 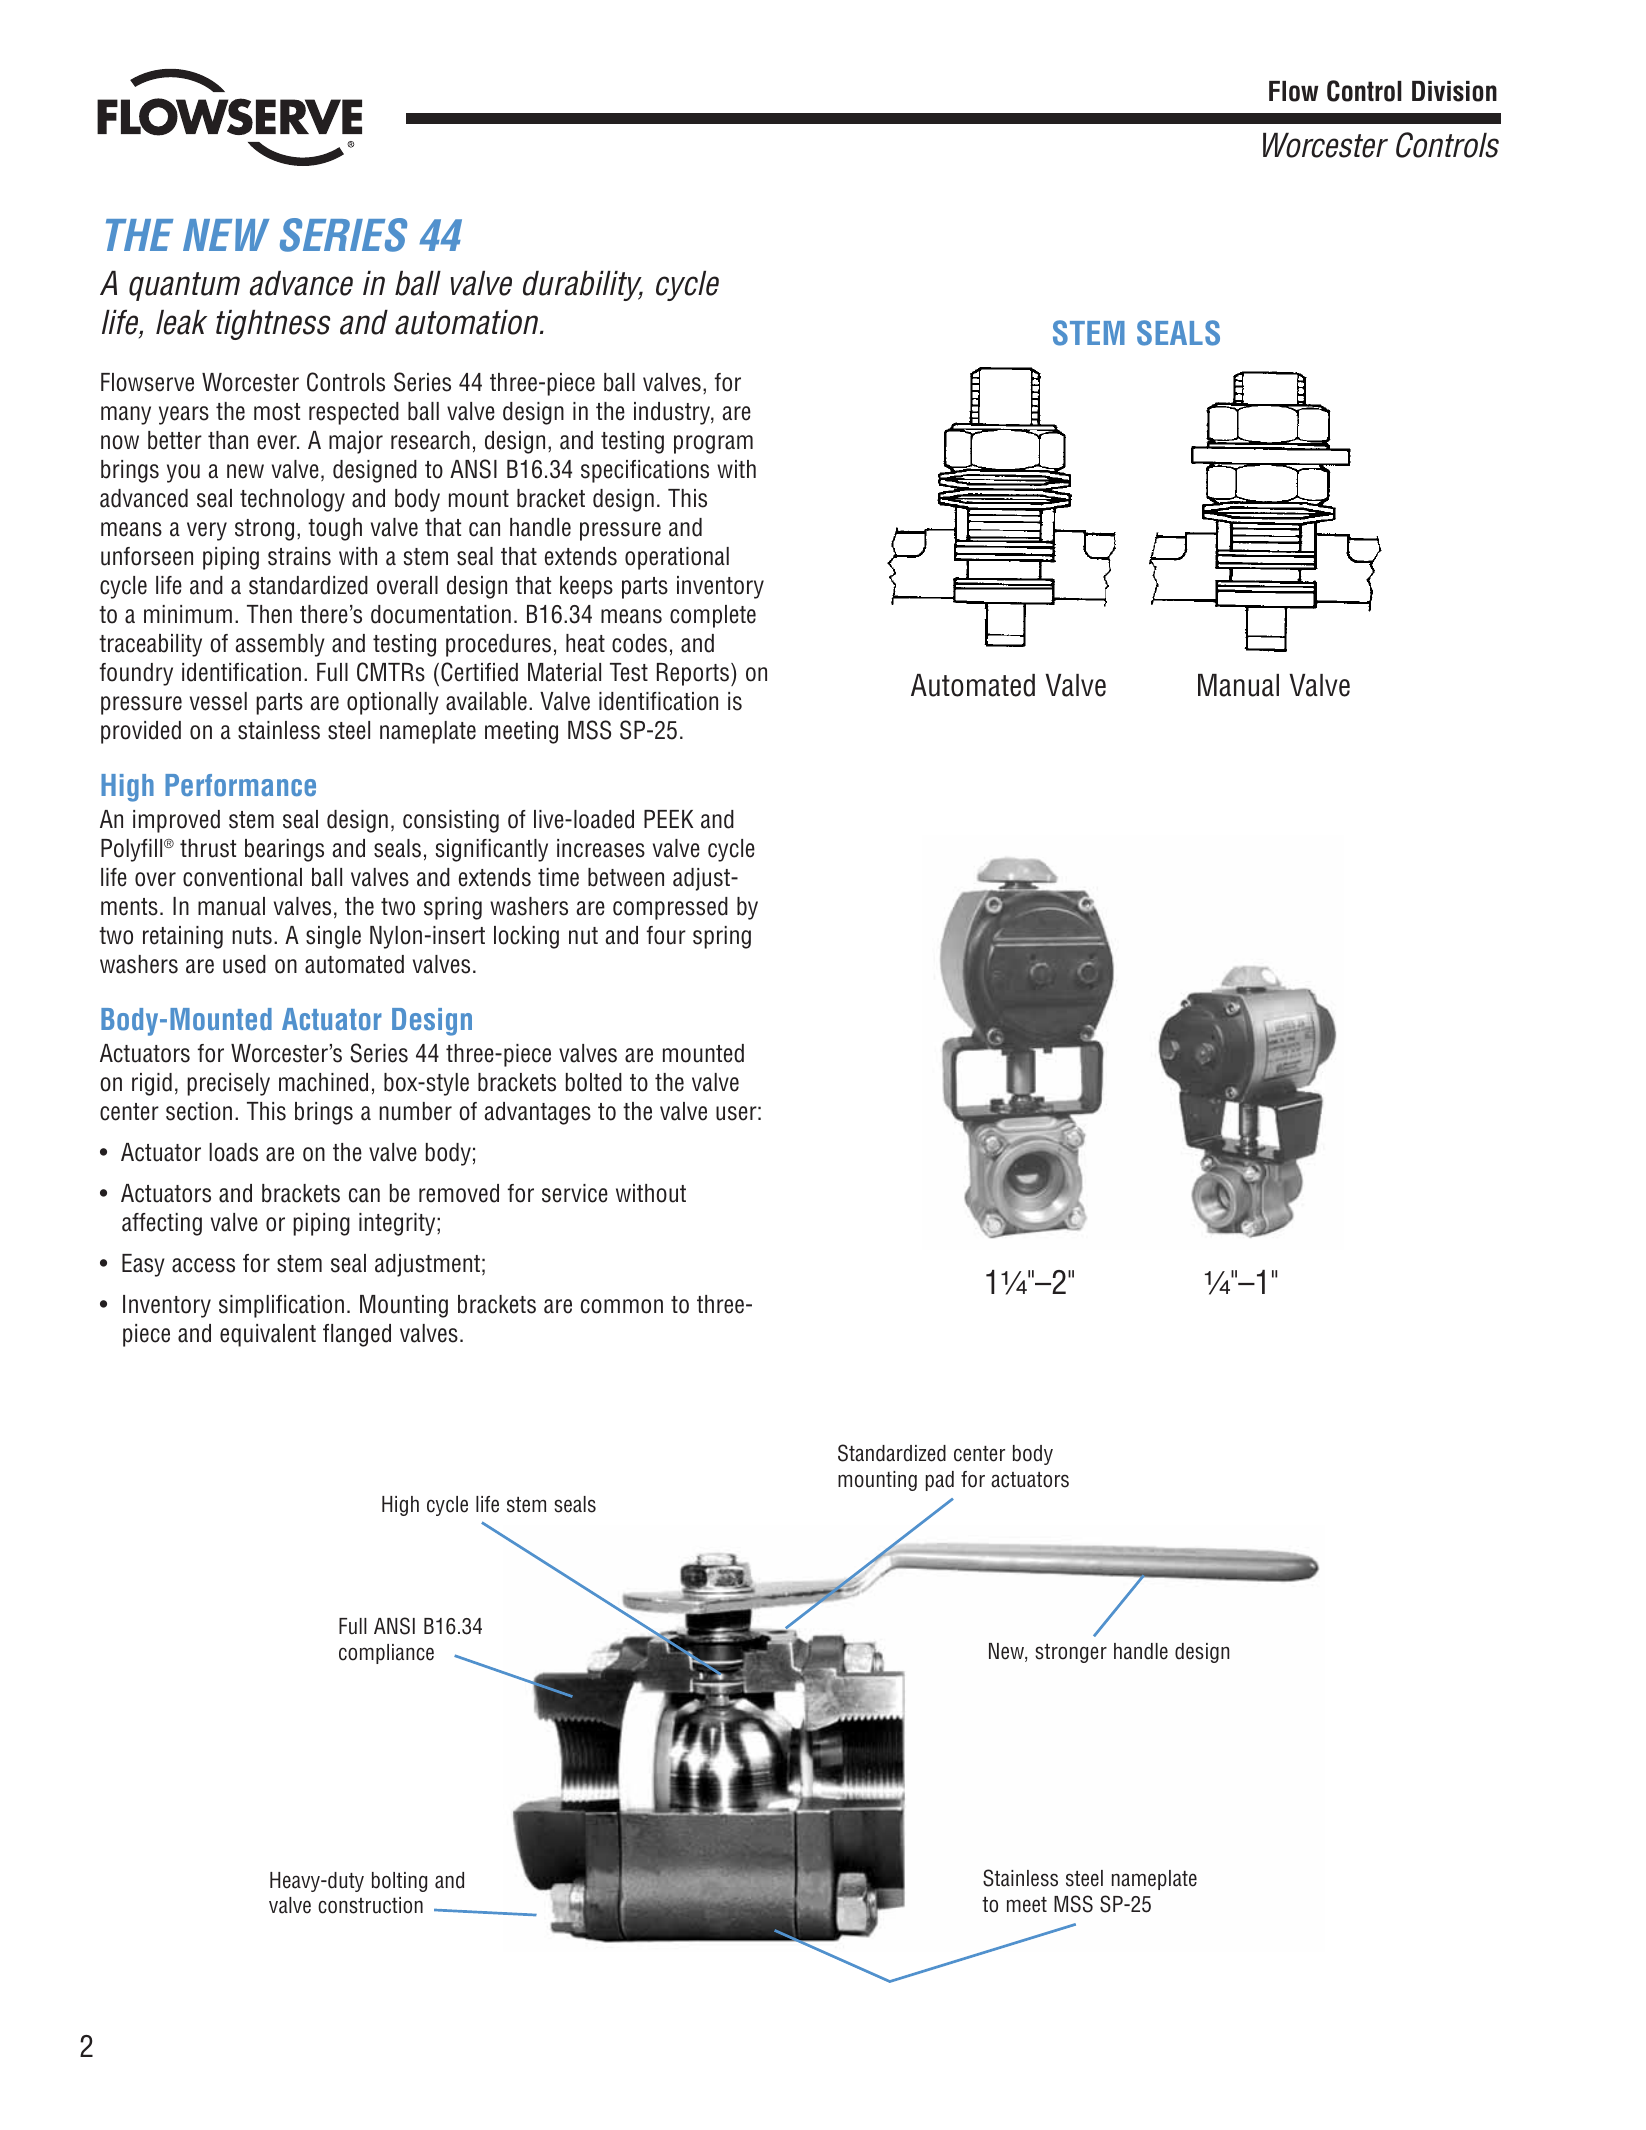 I want to click on durability, so click(x=583, y=286).
